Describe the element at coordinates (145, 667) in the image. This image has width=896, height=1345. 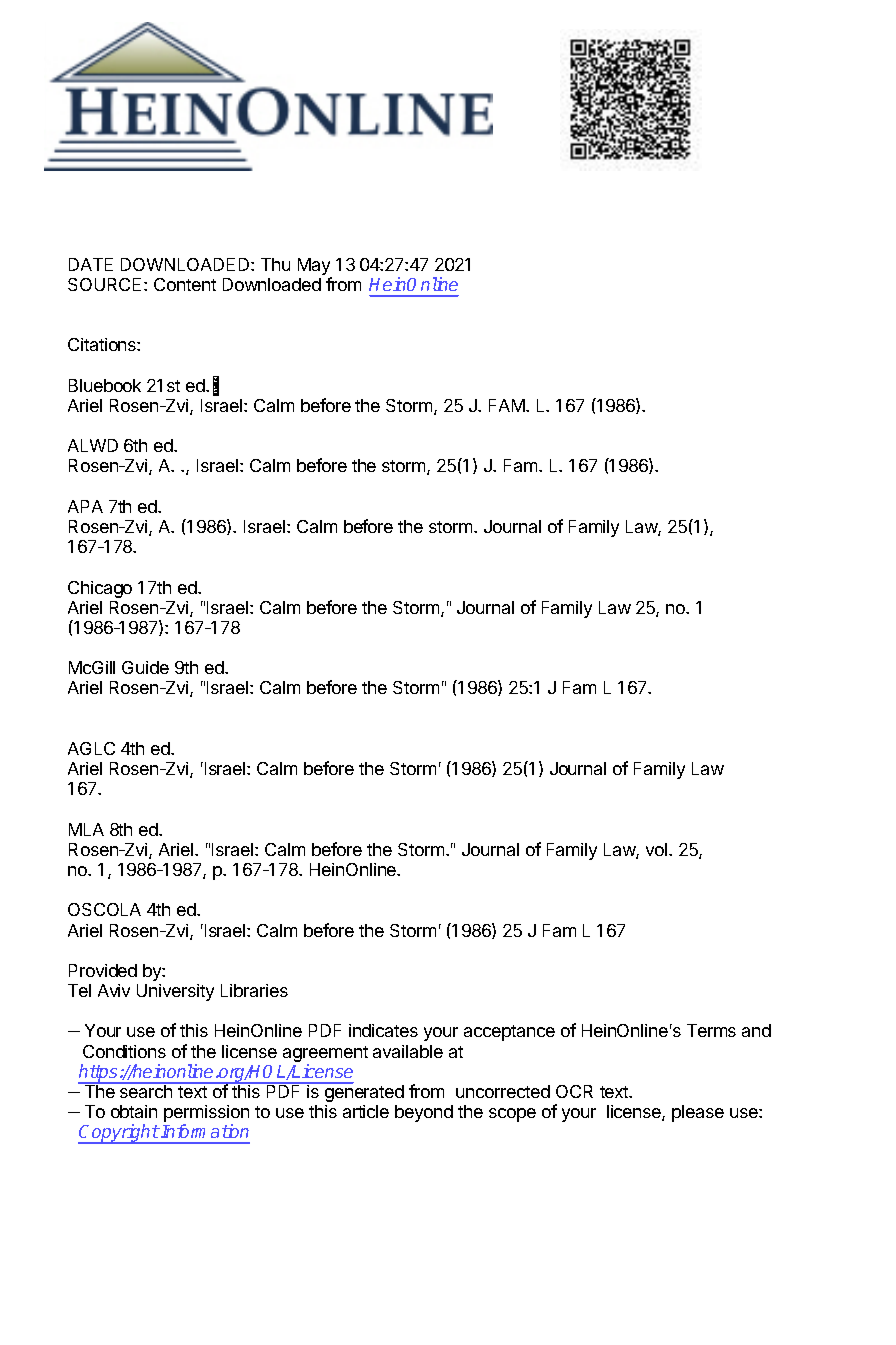
I see `Guide` at that location.
